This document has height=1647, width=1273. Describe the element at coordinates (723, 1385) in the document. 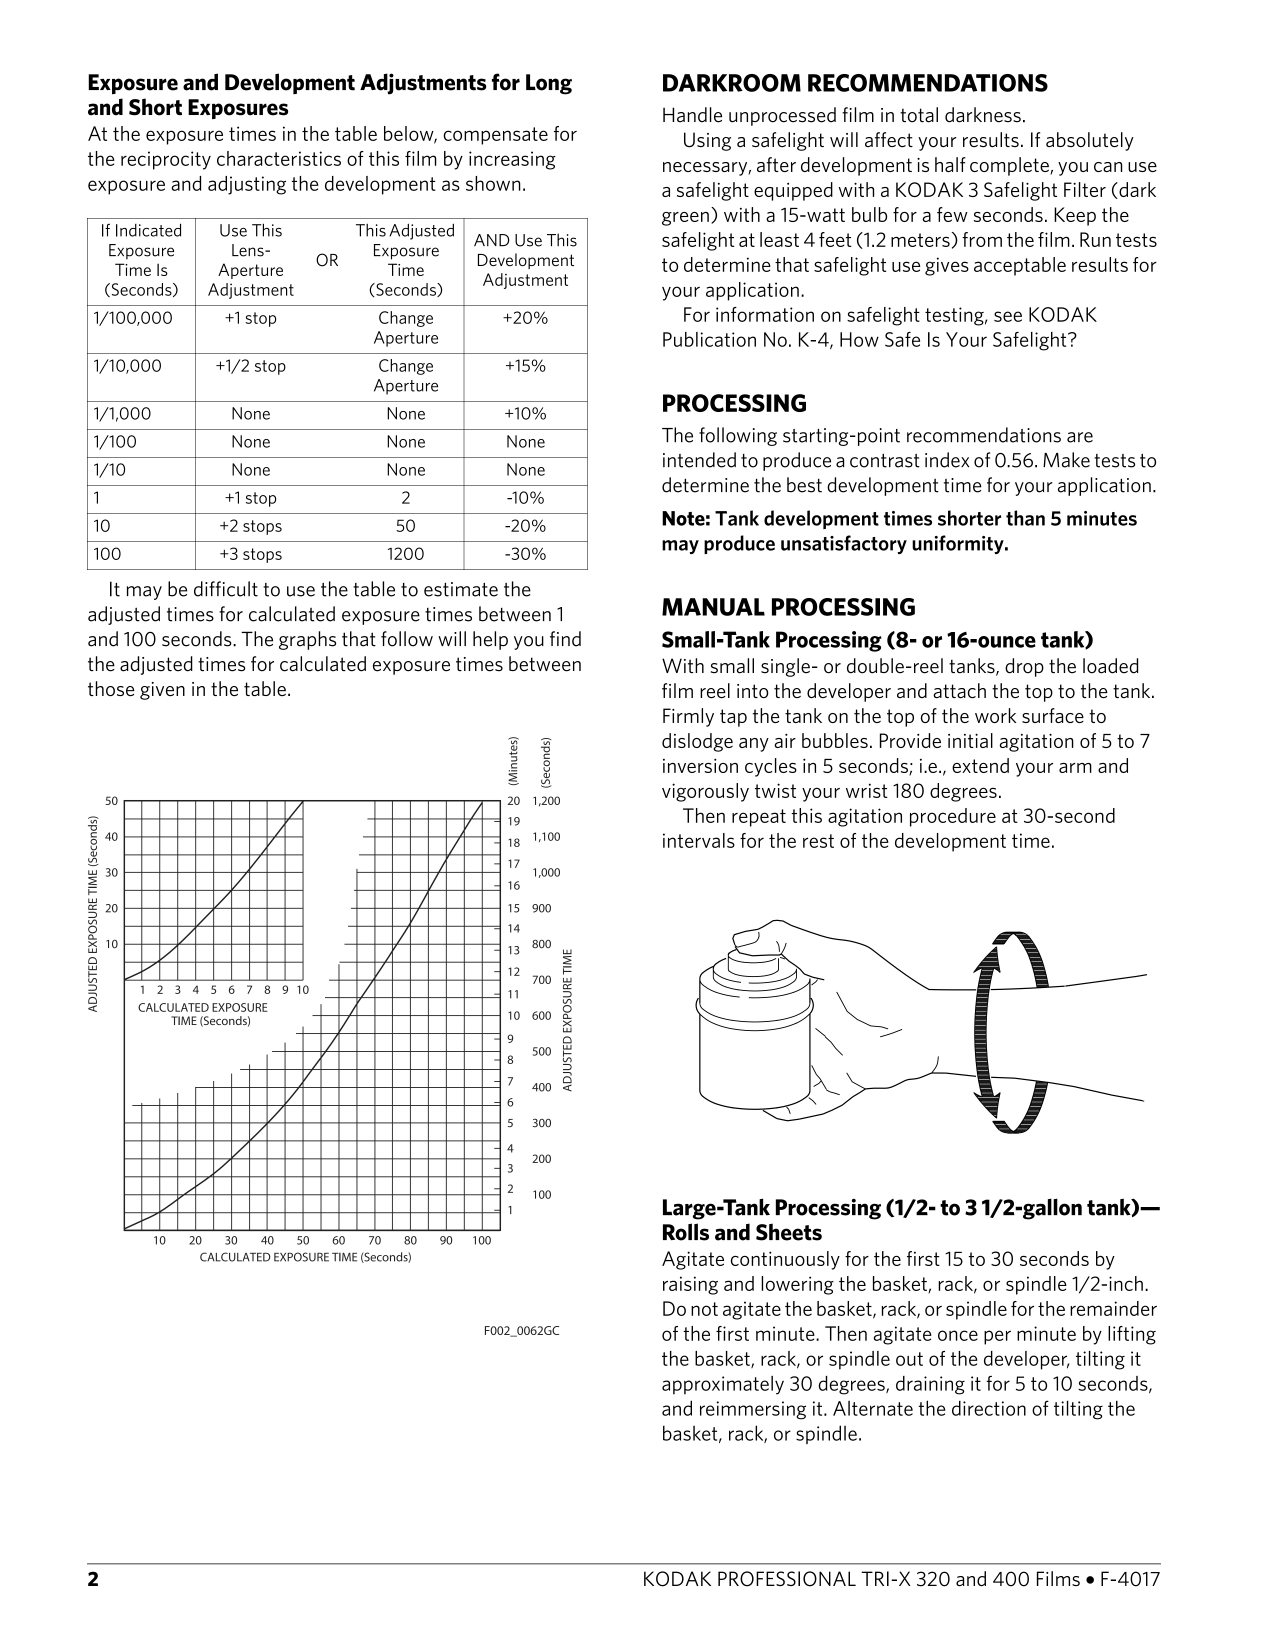

I see `approximately` at that location.
